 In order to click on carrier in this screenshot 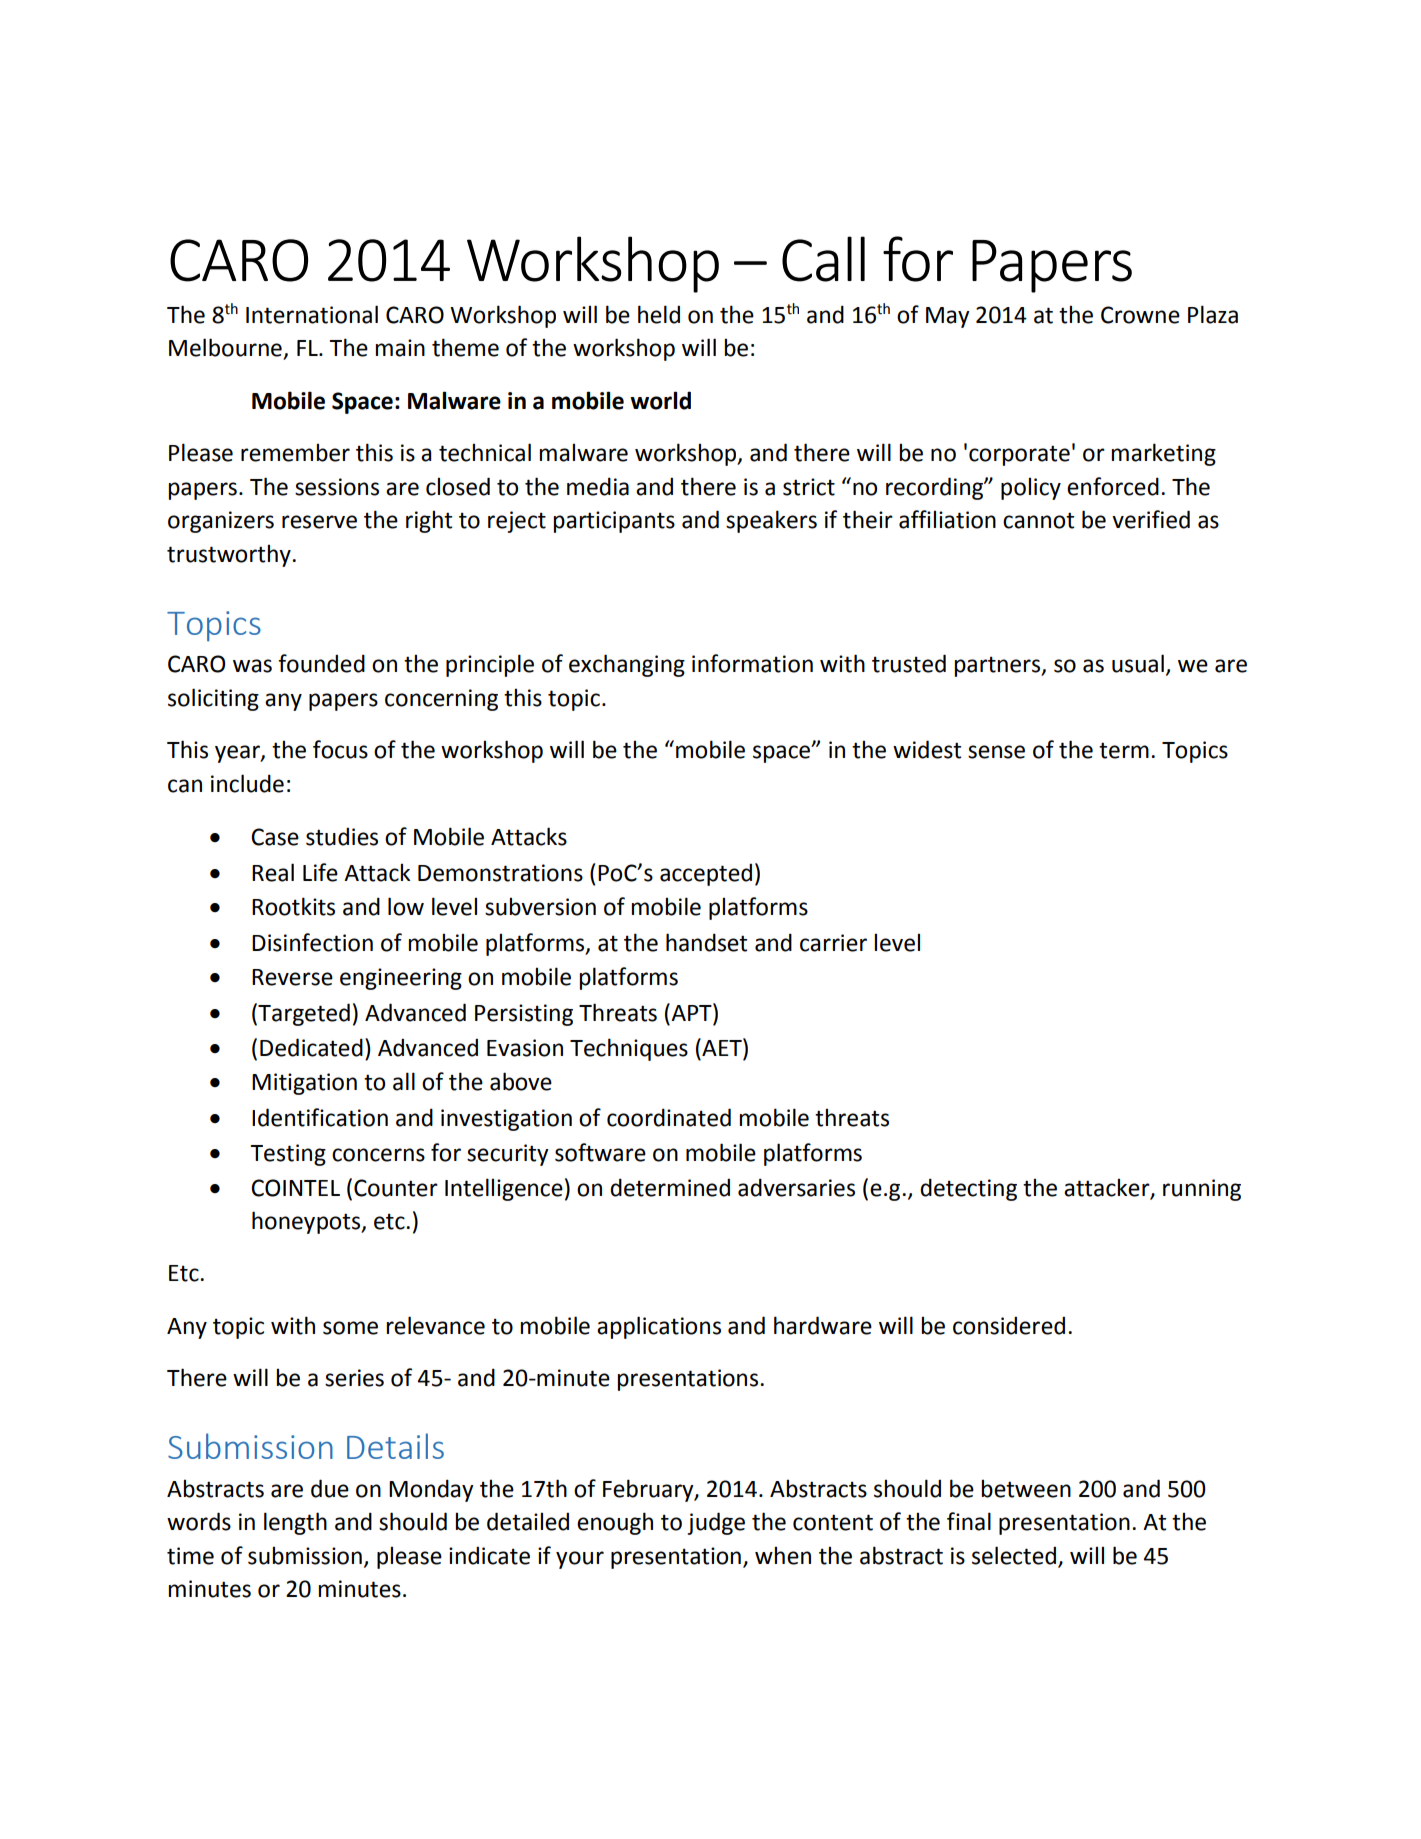, I will do `click(833, 943)`.
